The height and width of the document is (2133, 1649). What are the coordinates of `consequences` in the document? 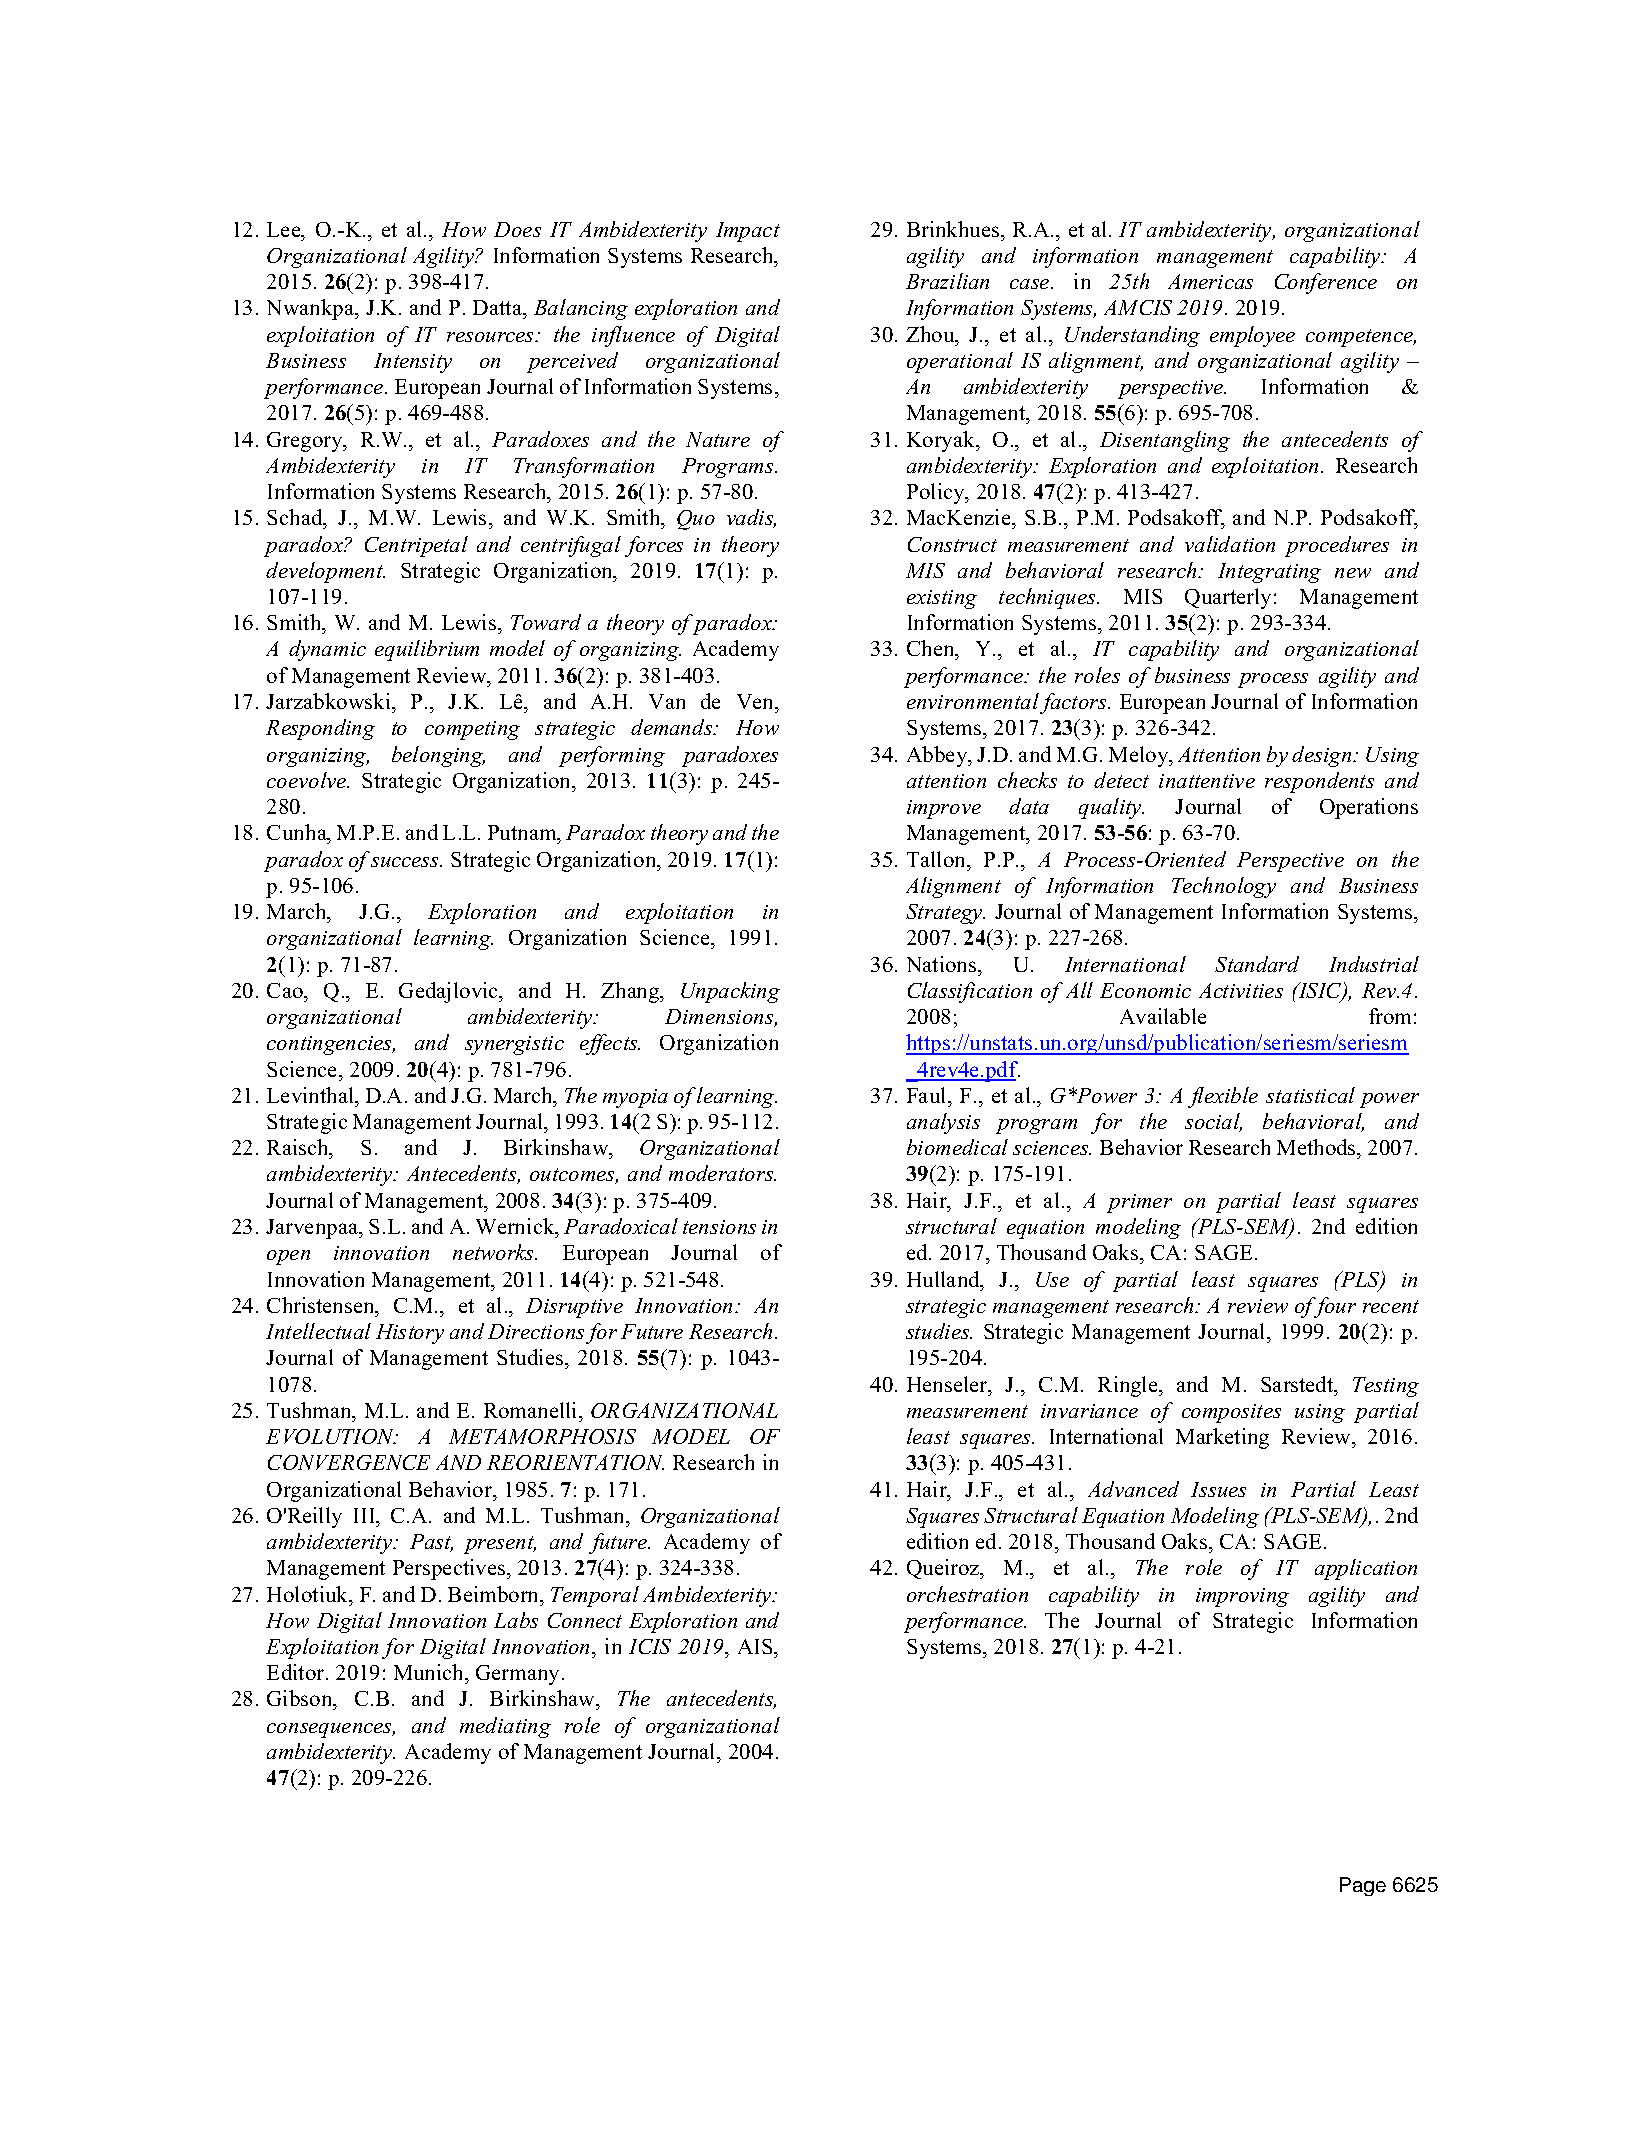 It's located at (331, 1730).
